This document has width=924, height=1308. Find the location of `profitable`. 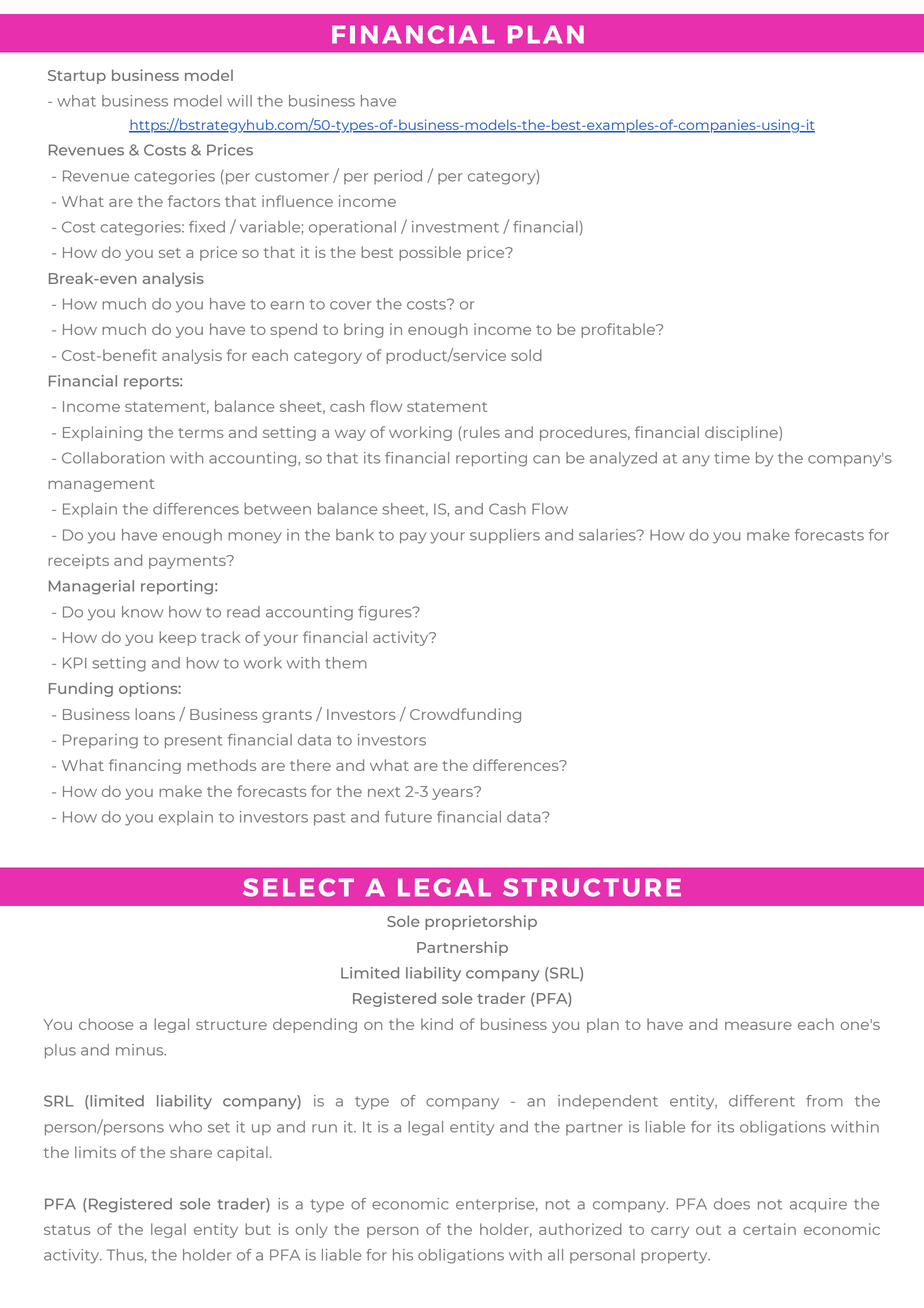

profitable is located at coordinates (619, 330).
